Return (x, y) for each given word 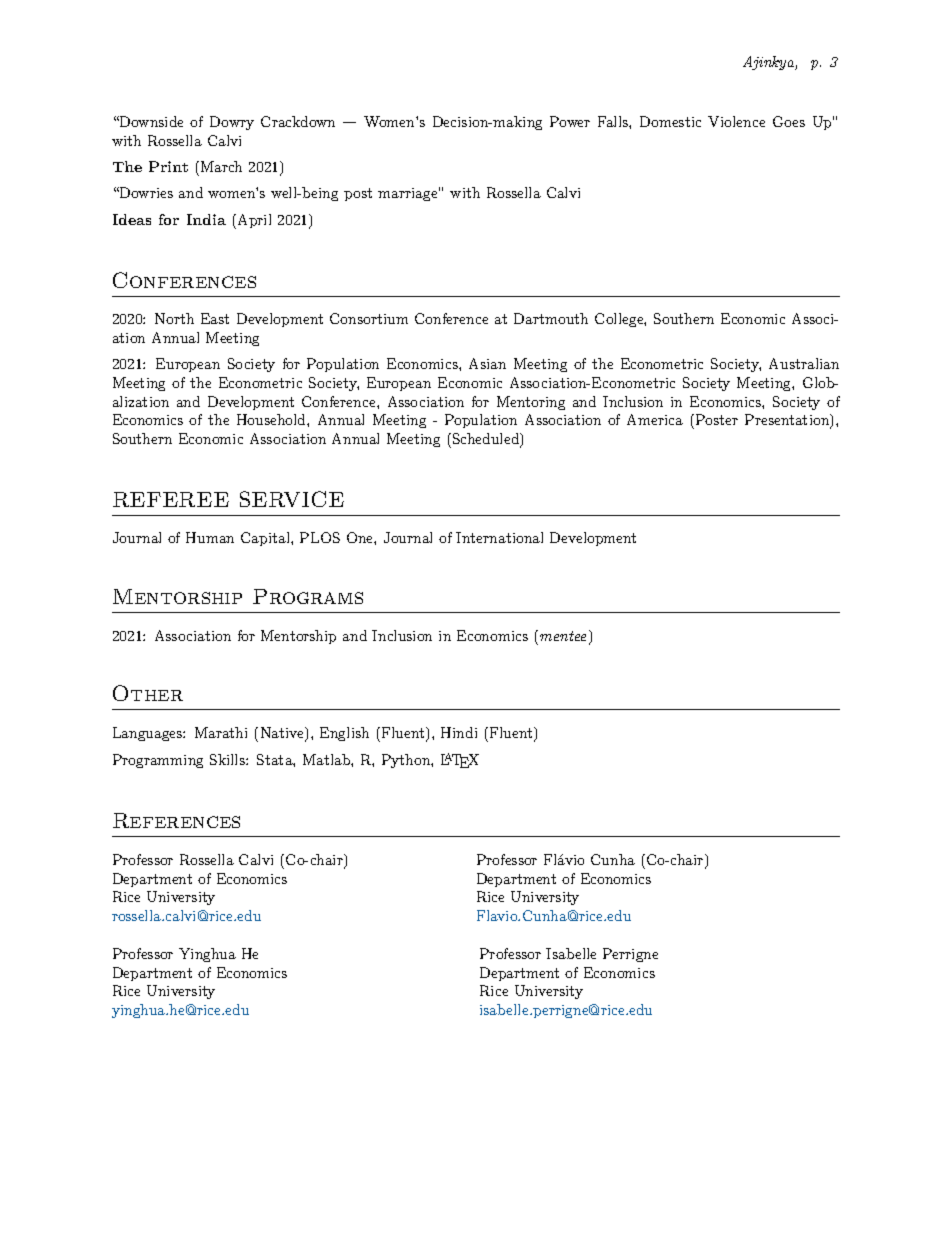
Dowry (232, 123)
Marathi (221, 732)
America (655, 419)
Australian (804, 363)
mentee (563, 636)
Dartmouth (551, 318)
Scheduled (485, 440)
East (215, 318)
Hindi (459, 732)
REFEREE (171, 499)
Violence (736, 121)
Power (570, 121)
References (176, 820)
